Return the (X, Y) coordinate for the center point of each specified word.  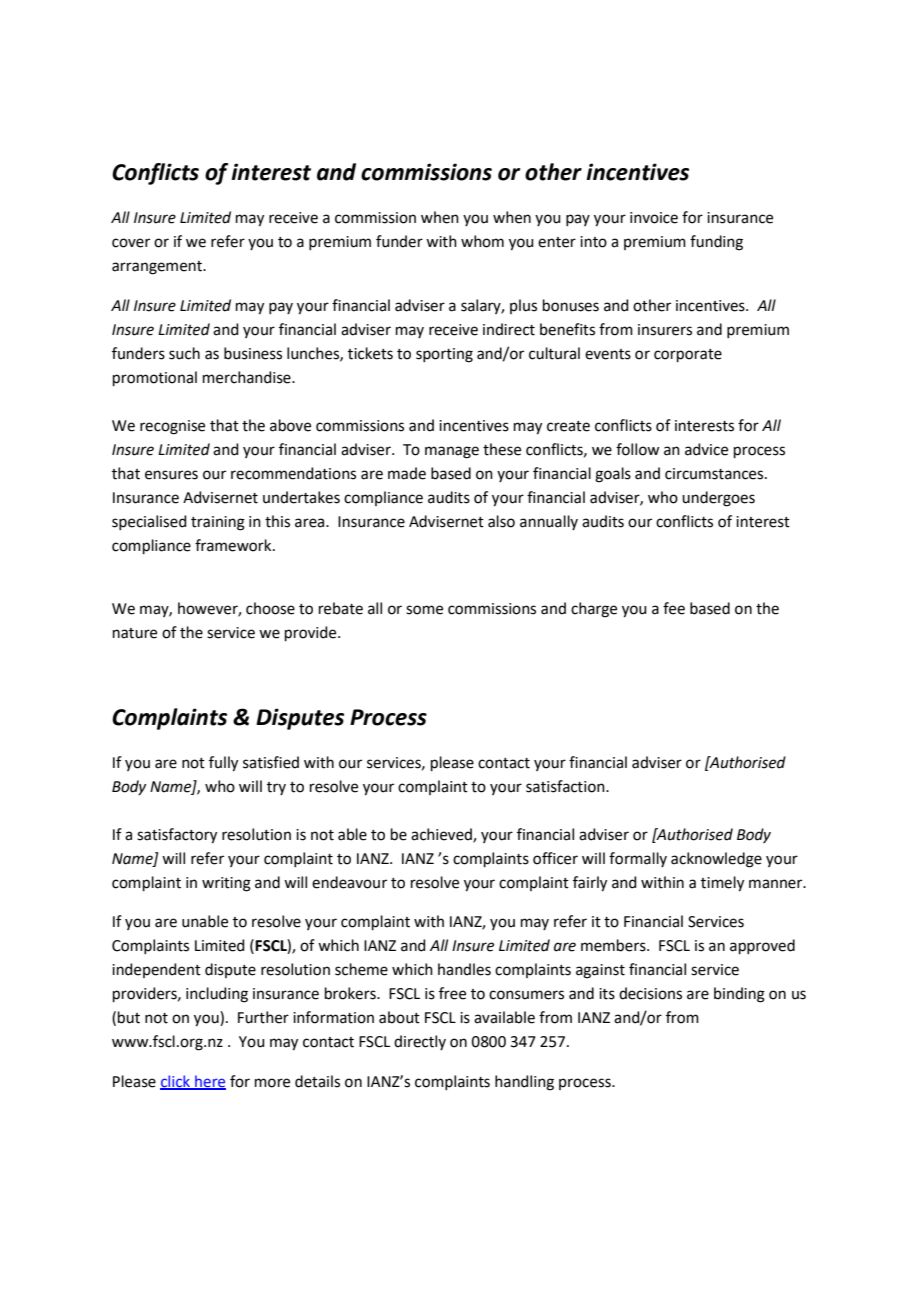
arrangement (158, 268)
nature (135, 633)
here (209, 1082)
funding (716, 243)
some (424, 610)
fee (674, 608)
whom (482, 241)
